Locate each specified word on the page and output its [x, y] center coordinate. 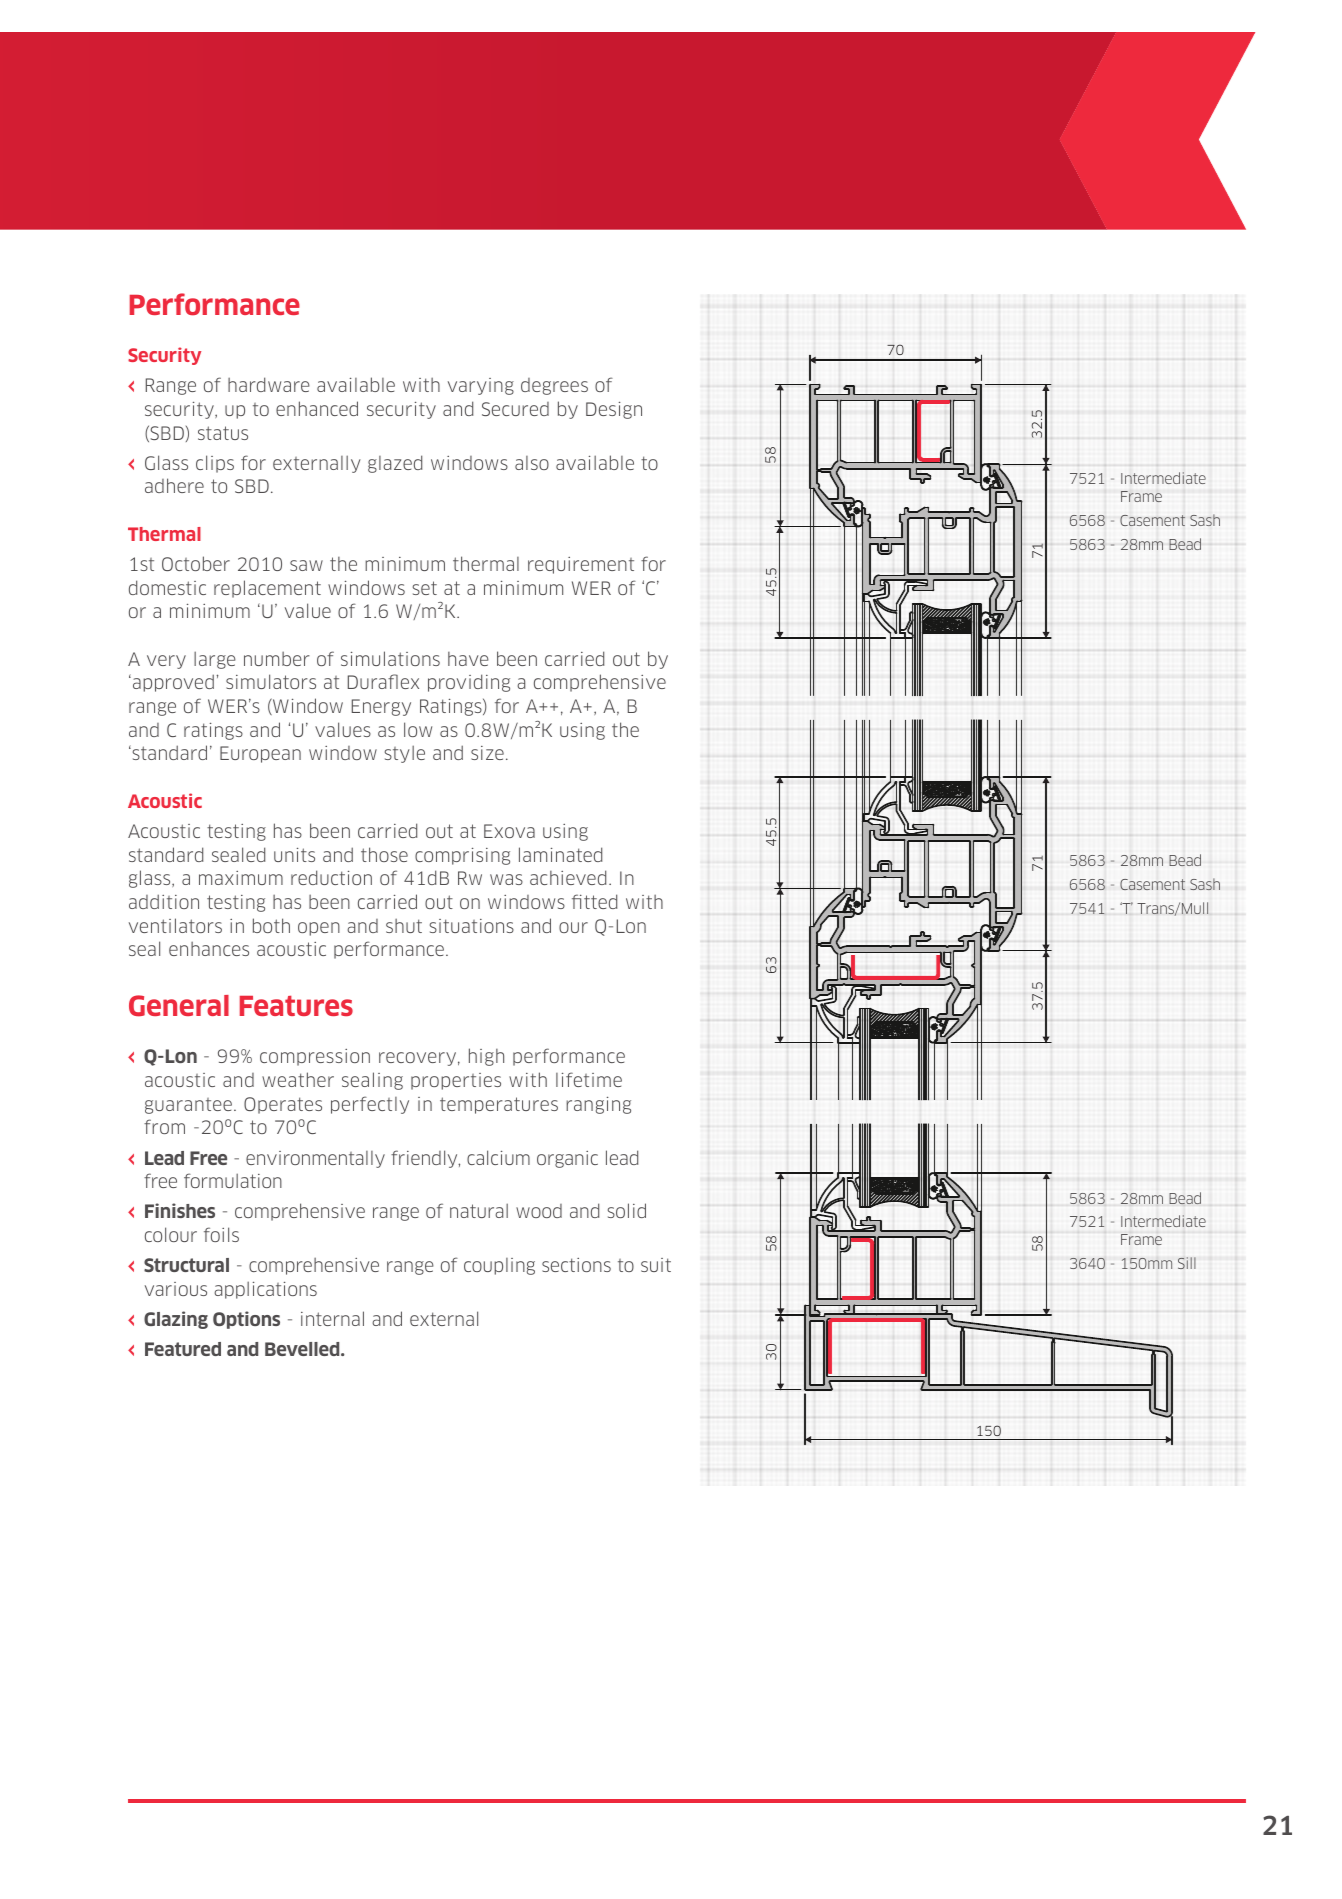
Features [296, 1006]
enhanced [317, 408]
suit [656, 1265]
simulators [271, 681]
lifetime [589, 1079]
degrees [554, 386]
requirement [581, 565]
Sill [1187, 1263]
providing [469, 683]
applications [265, 1290]
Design [614, 410]
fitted [594, 901]
